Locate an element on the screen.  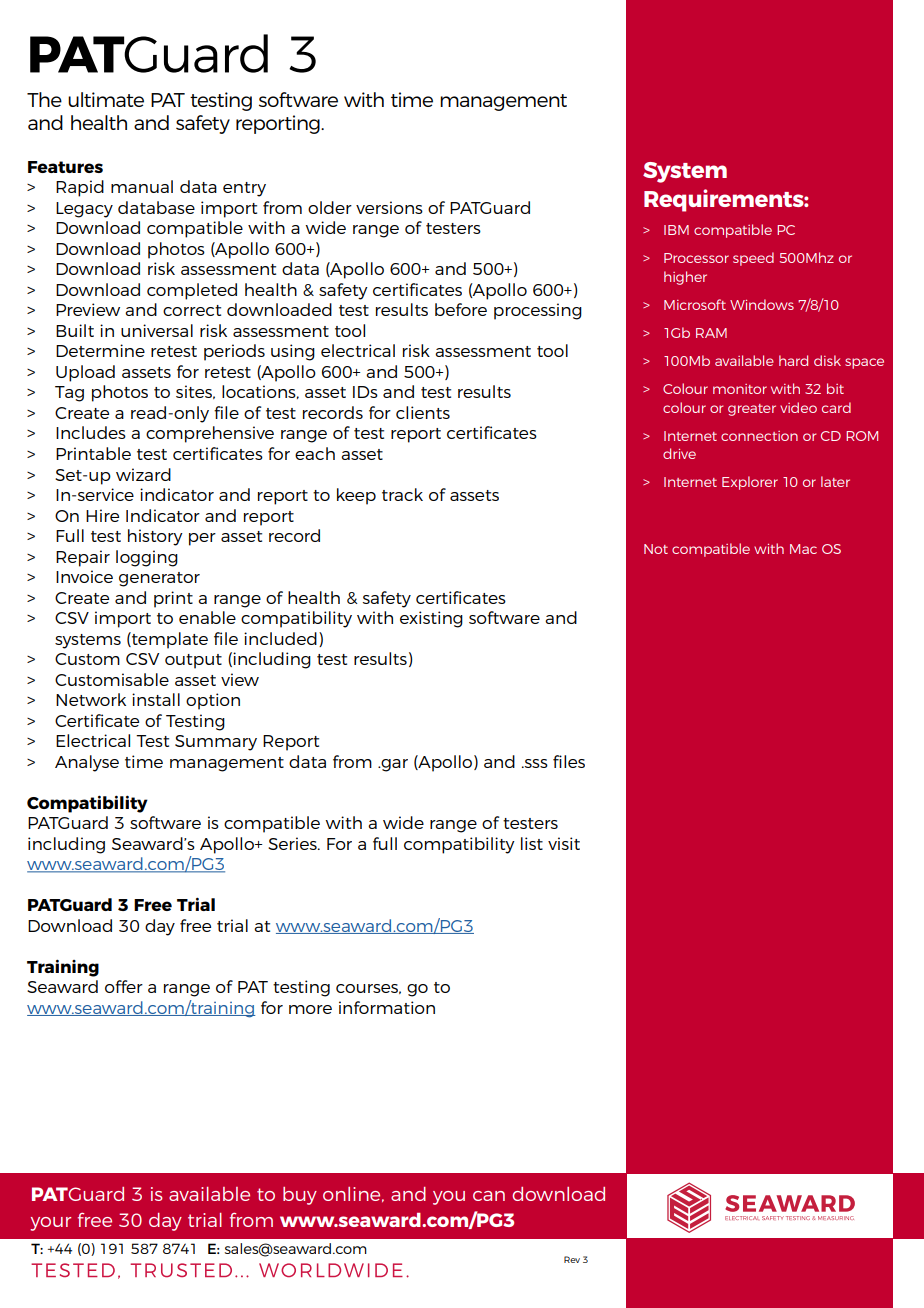
Upload is located at coordinates (85, 373).
